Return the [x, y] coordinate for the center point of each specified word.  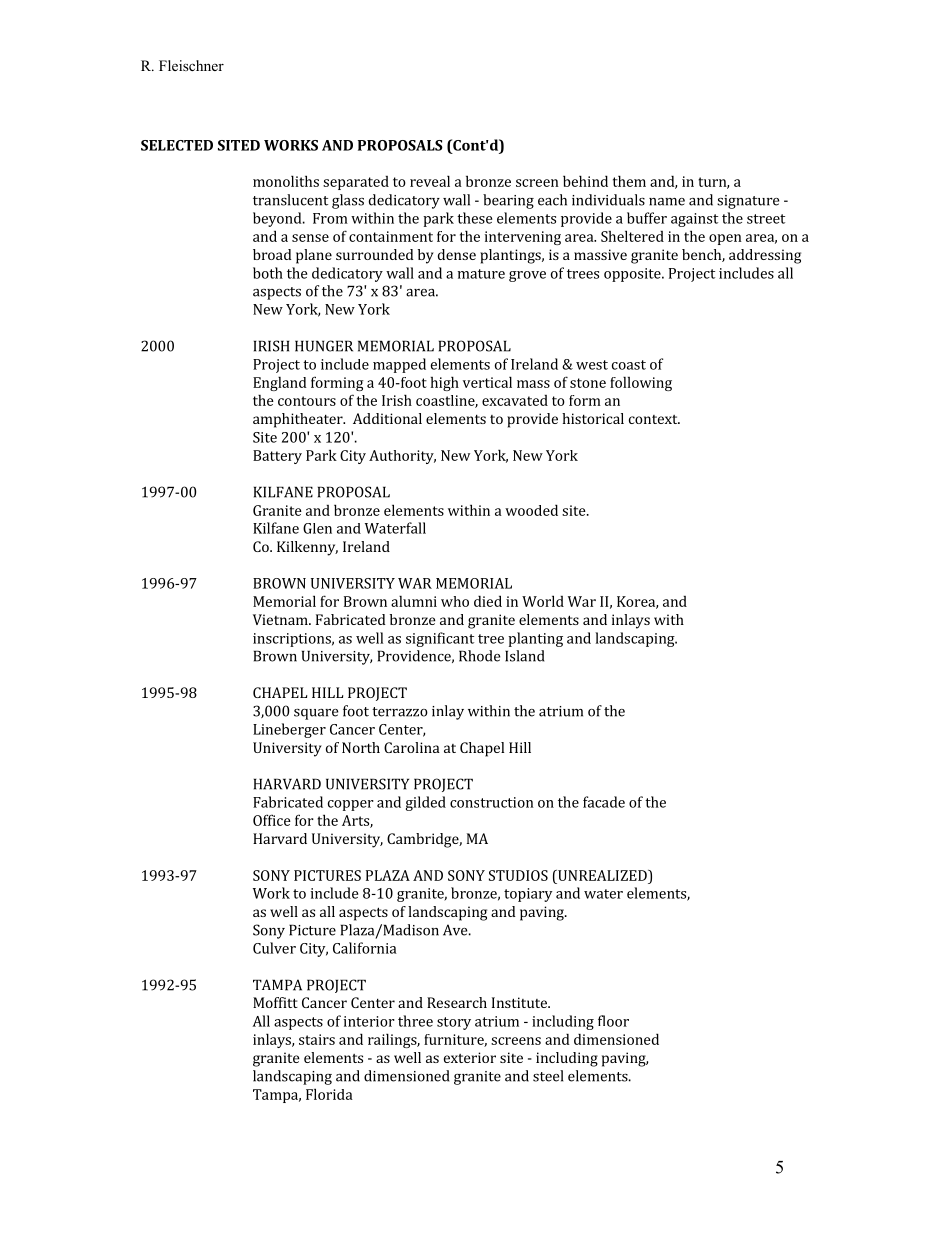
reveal [430, 181]
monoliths [286, 181]
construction [492, 802]
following [641, 383]
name [667, 202]
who [455, 601]
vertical [487, 382]
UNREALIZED [602, 875]
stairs [317, 1039]
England [280, 383]
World [543, 601]
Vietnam [281, 619]
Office [272, 820]
